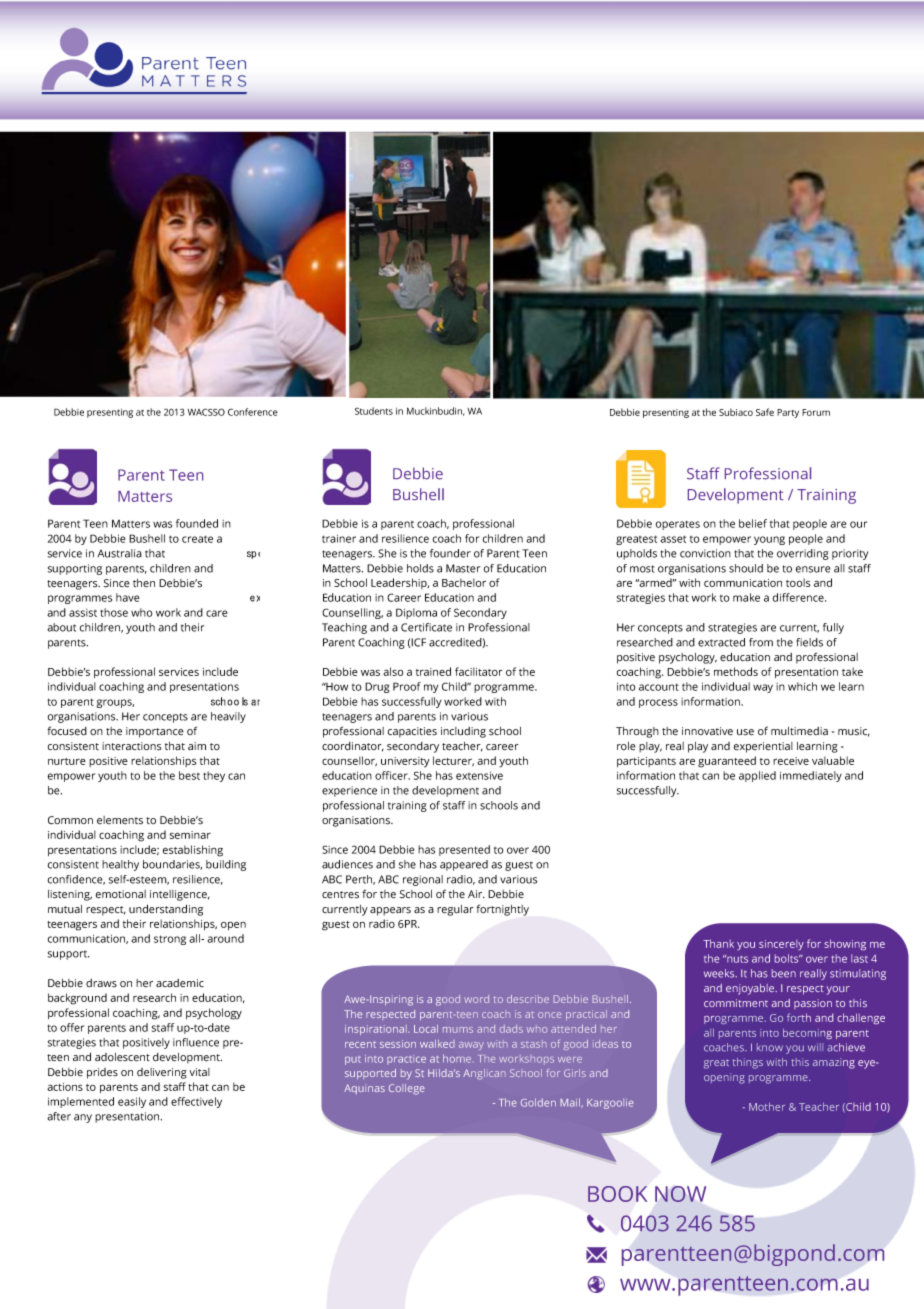  Describe the element at coordinates (253, 412) in the screenshot. I see `Conference` at that location.
